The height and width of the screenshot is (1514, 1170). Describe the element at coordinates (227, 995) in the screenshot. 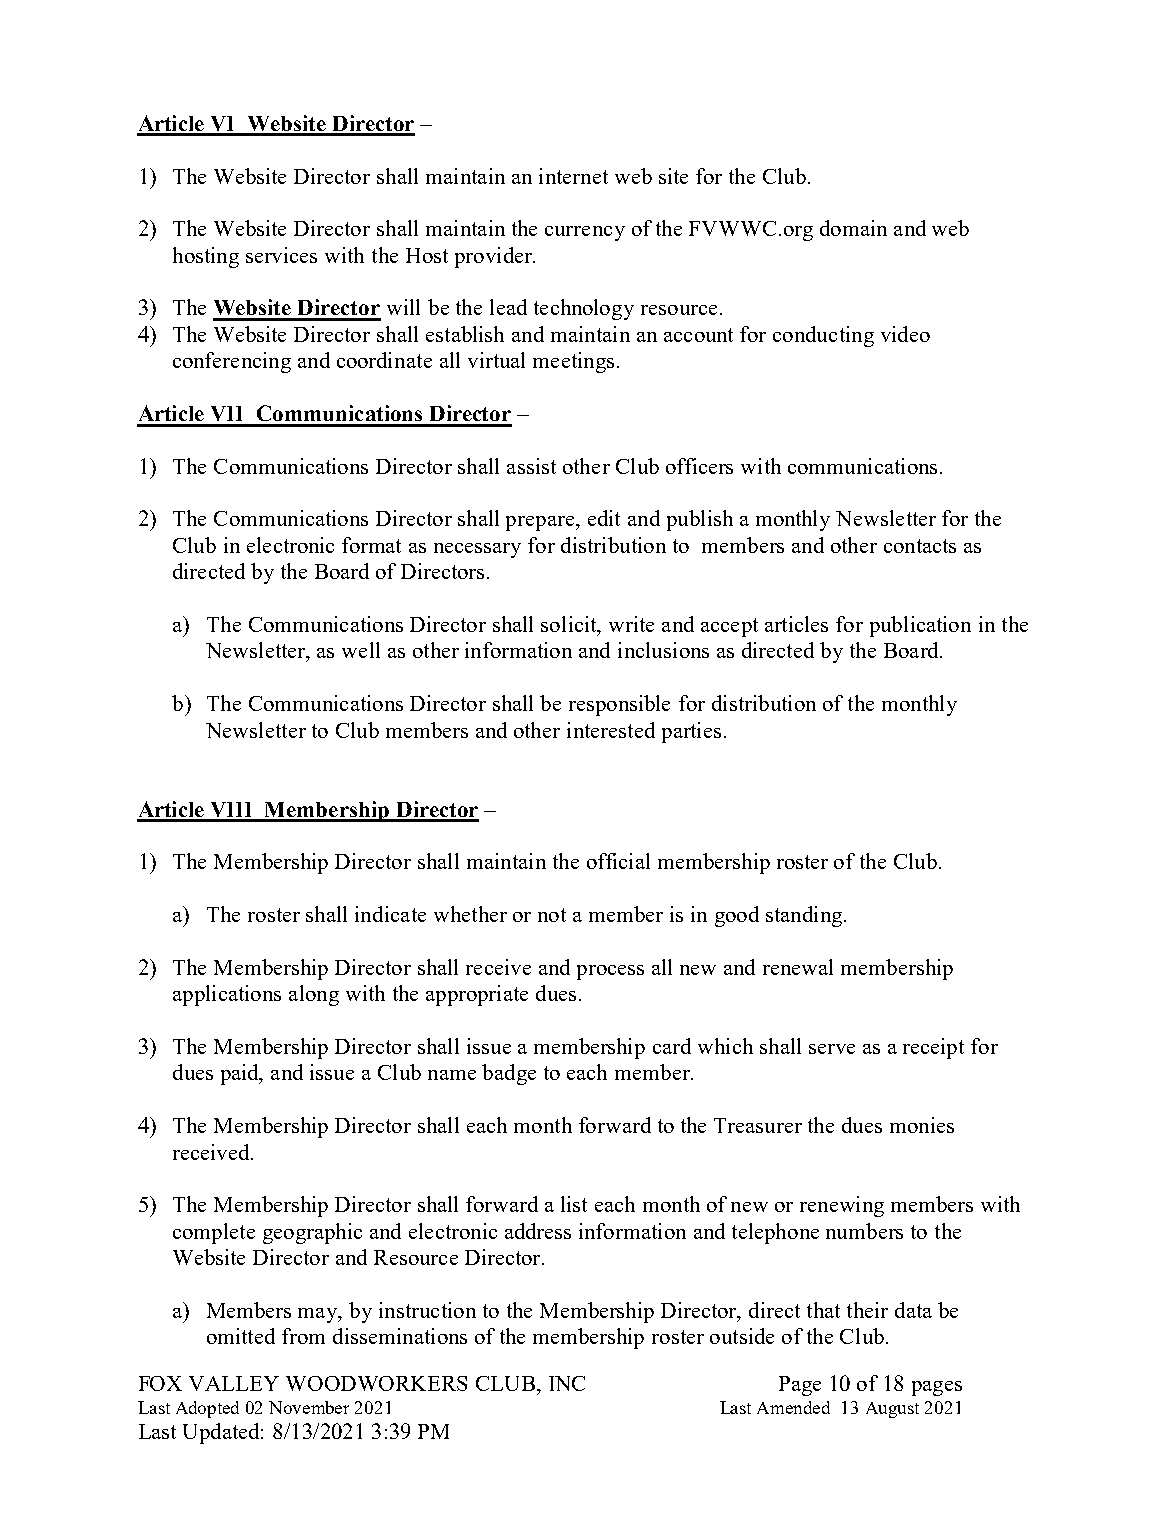

I see `applications` at that location.
